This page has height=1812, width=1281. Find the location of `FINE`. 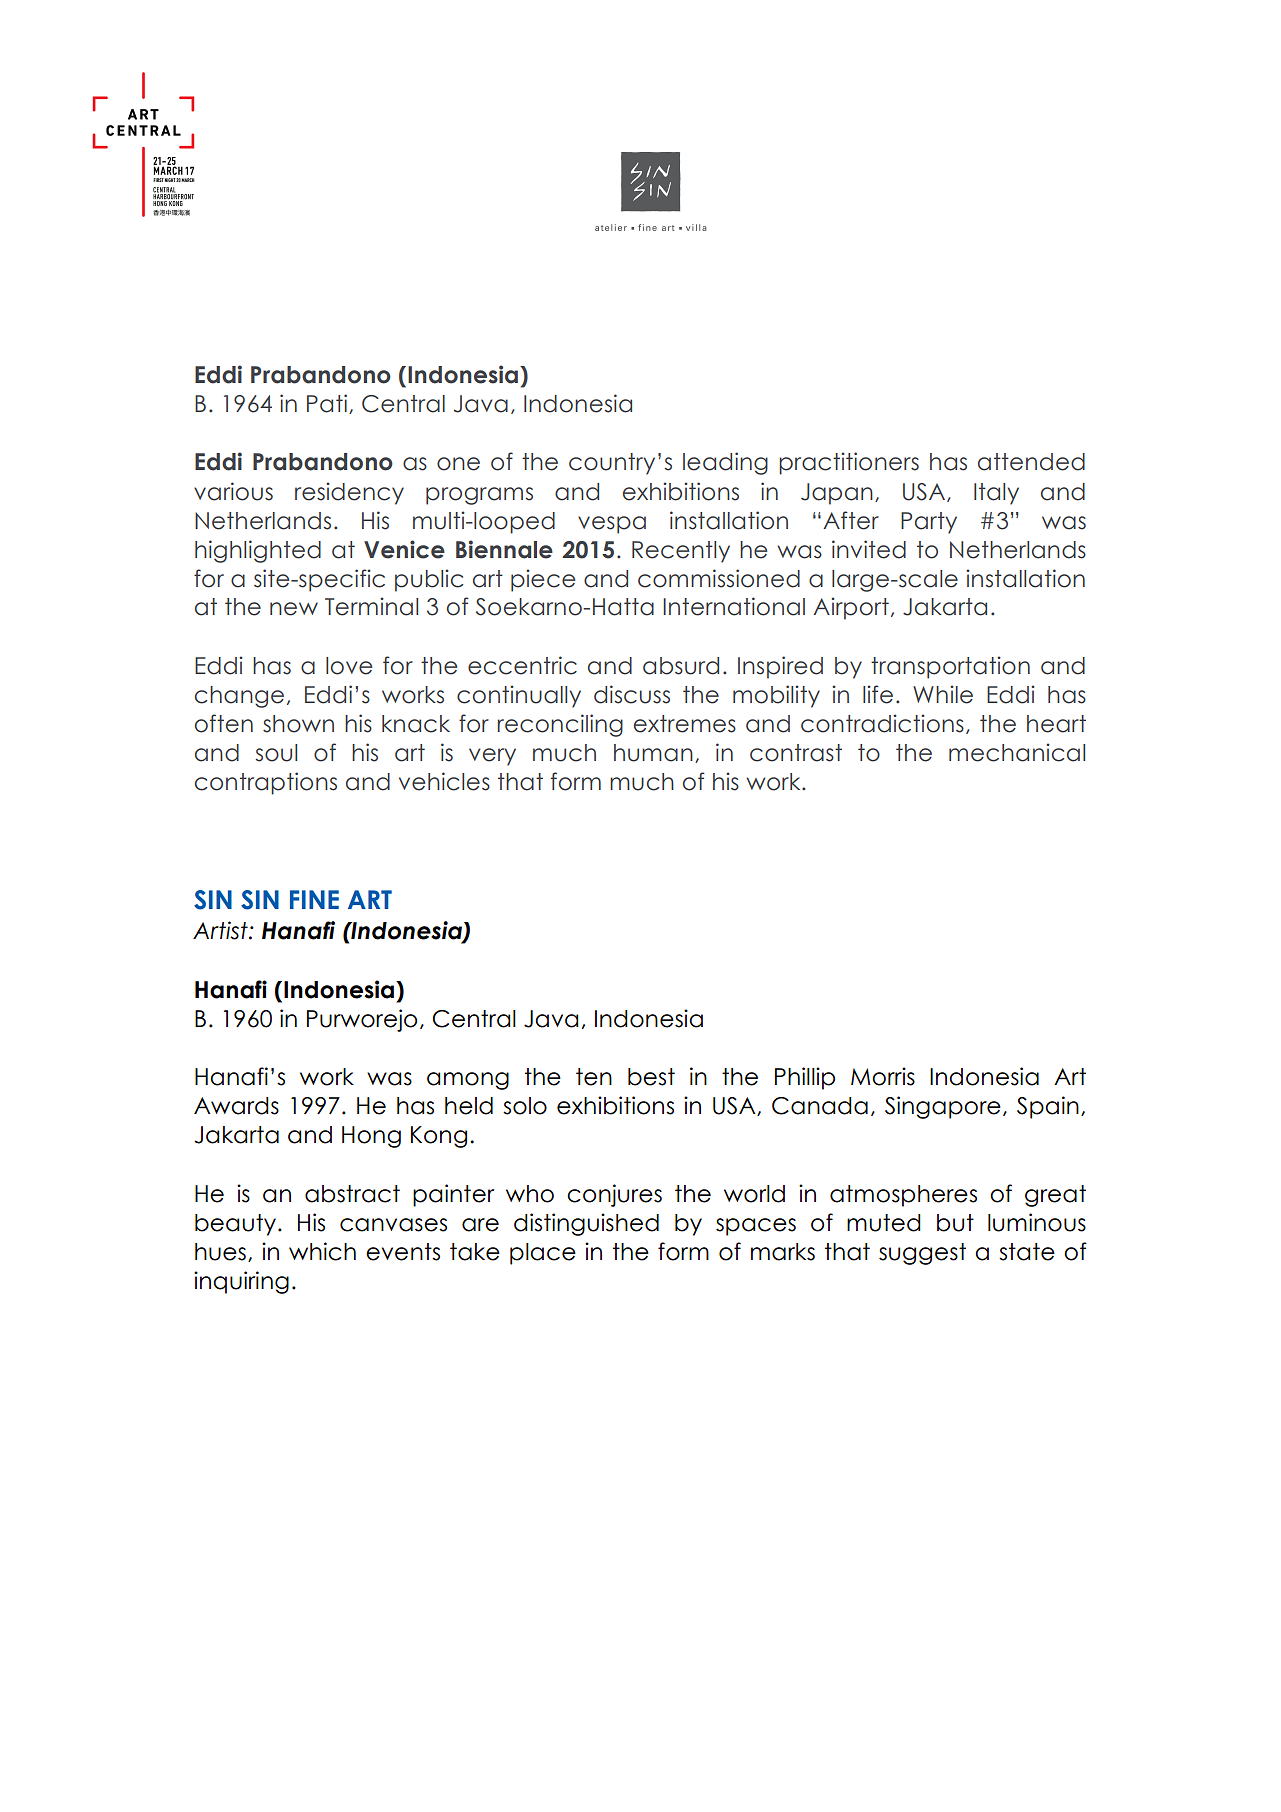

FINE is located at coordinates (314, 899).
